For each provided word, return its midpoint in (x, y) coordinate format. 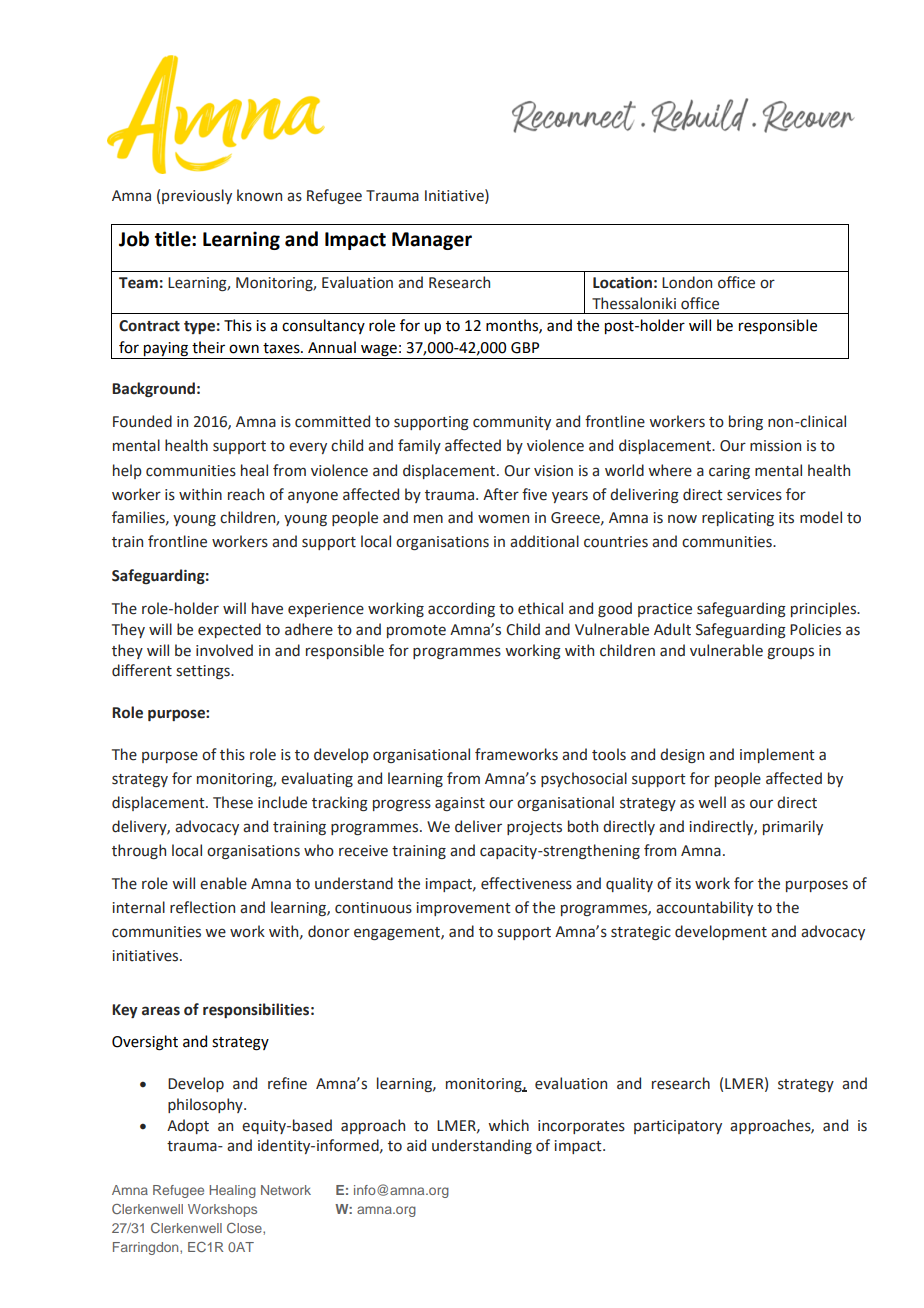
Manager (432, 241)
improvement (463, 909)
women (503, 519)
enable (223, 883)
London (687, 282)
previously (197, 196)
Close (245, 1228)
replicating (738, 518)
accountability (704, 908)
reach (246, 494)
